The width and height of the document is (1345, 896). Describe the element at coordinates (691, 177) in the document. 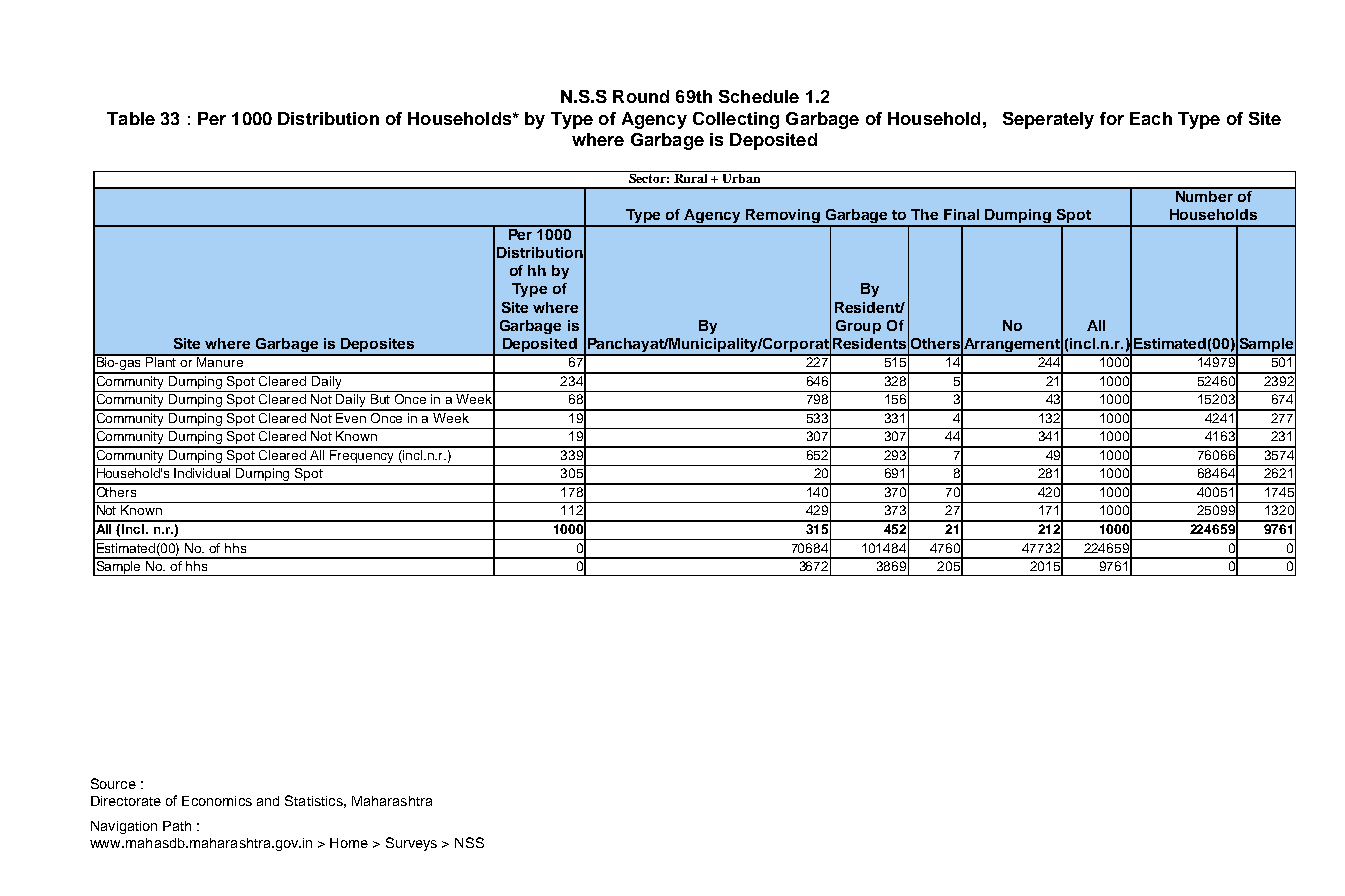

I see `Rural` at that location.
